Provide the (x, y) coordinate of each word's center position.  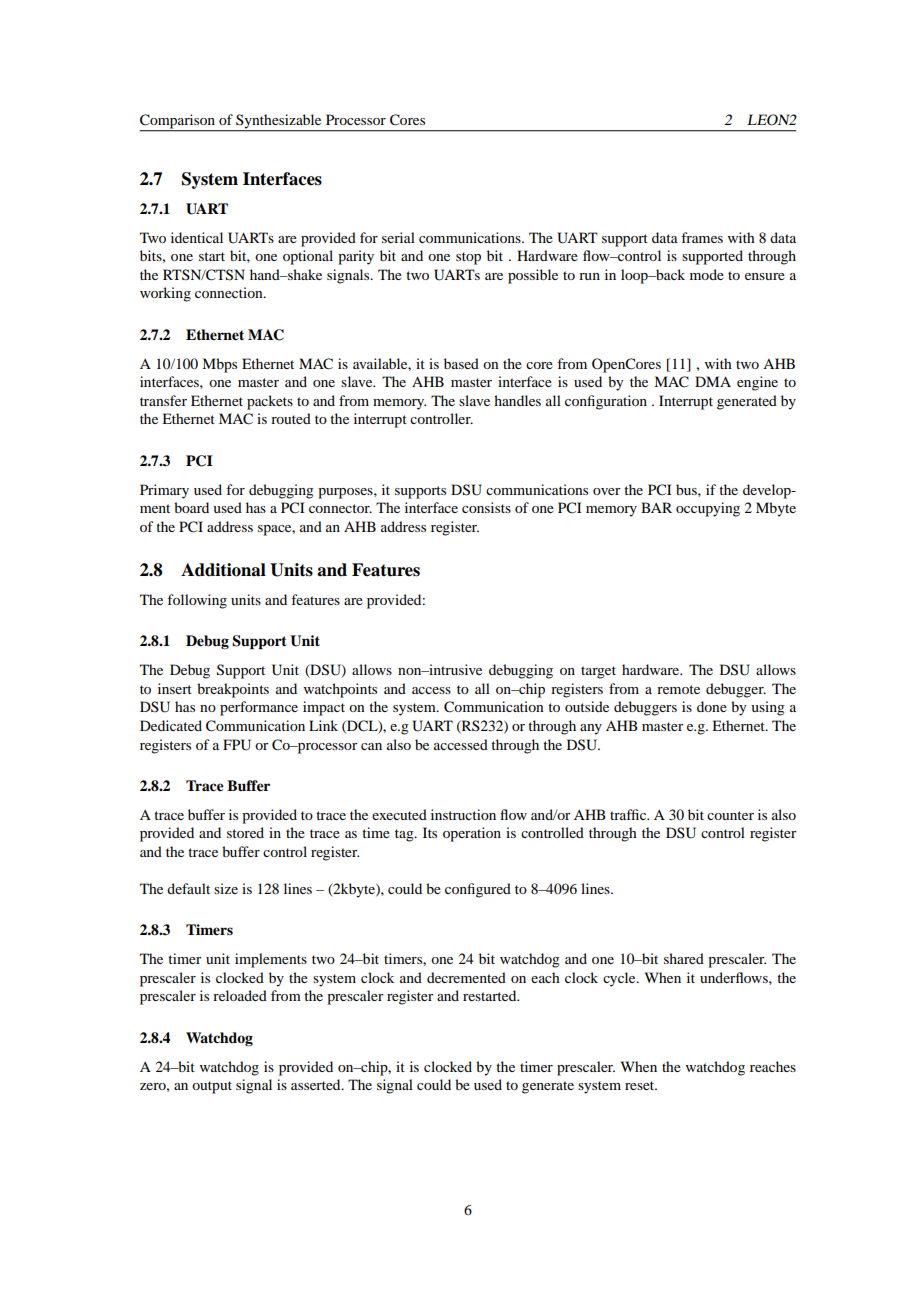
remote (678, 689)
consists (486, 507)
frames (702, 237)
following (197, 601)
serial (398, 237)
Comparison (178, 122)
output (212, 1087)
